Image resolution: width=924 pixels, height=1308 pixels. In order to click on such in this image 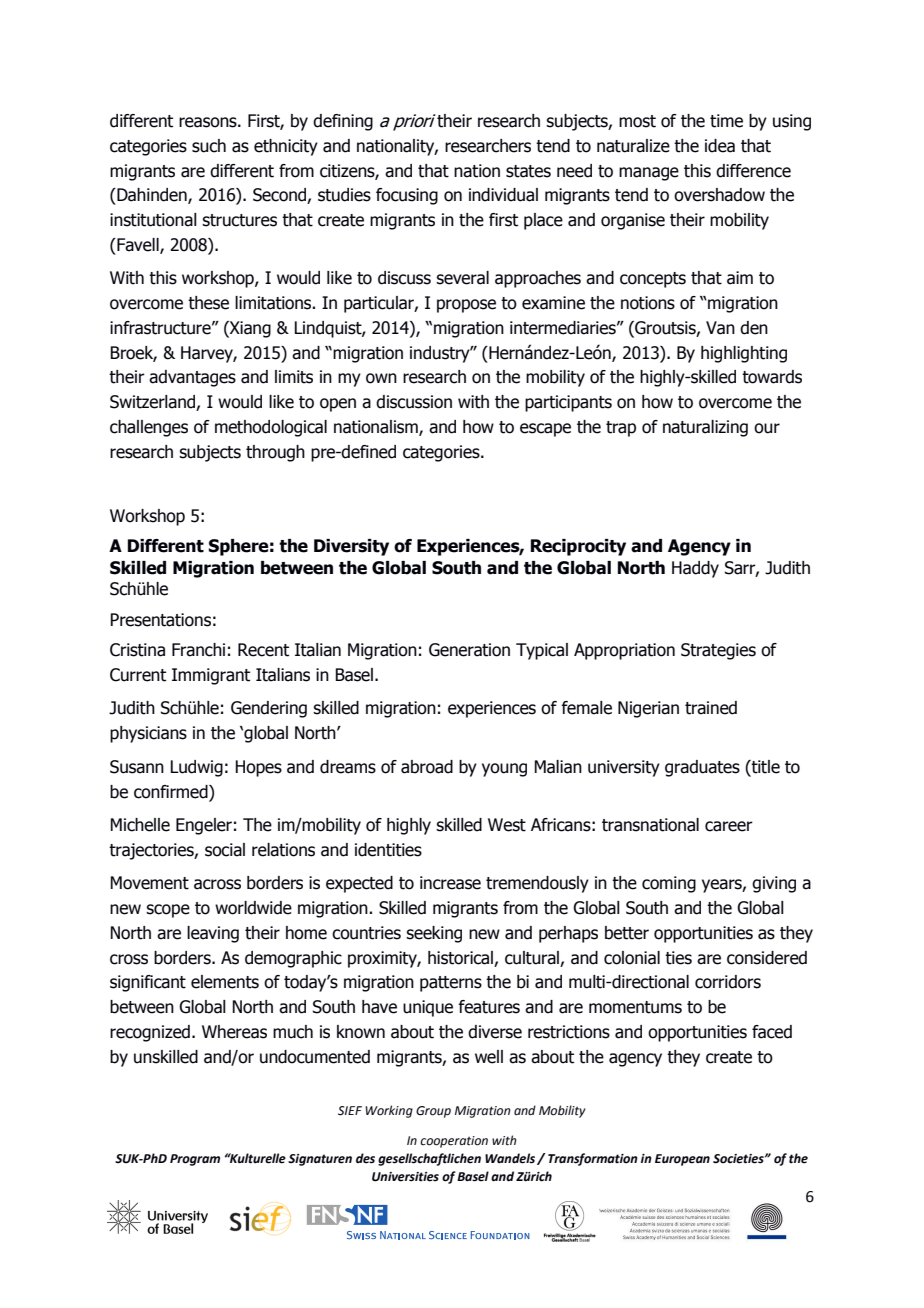, I will do `click(209, 146)`.
